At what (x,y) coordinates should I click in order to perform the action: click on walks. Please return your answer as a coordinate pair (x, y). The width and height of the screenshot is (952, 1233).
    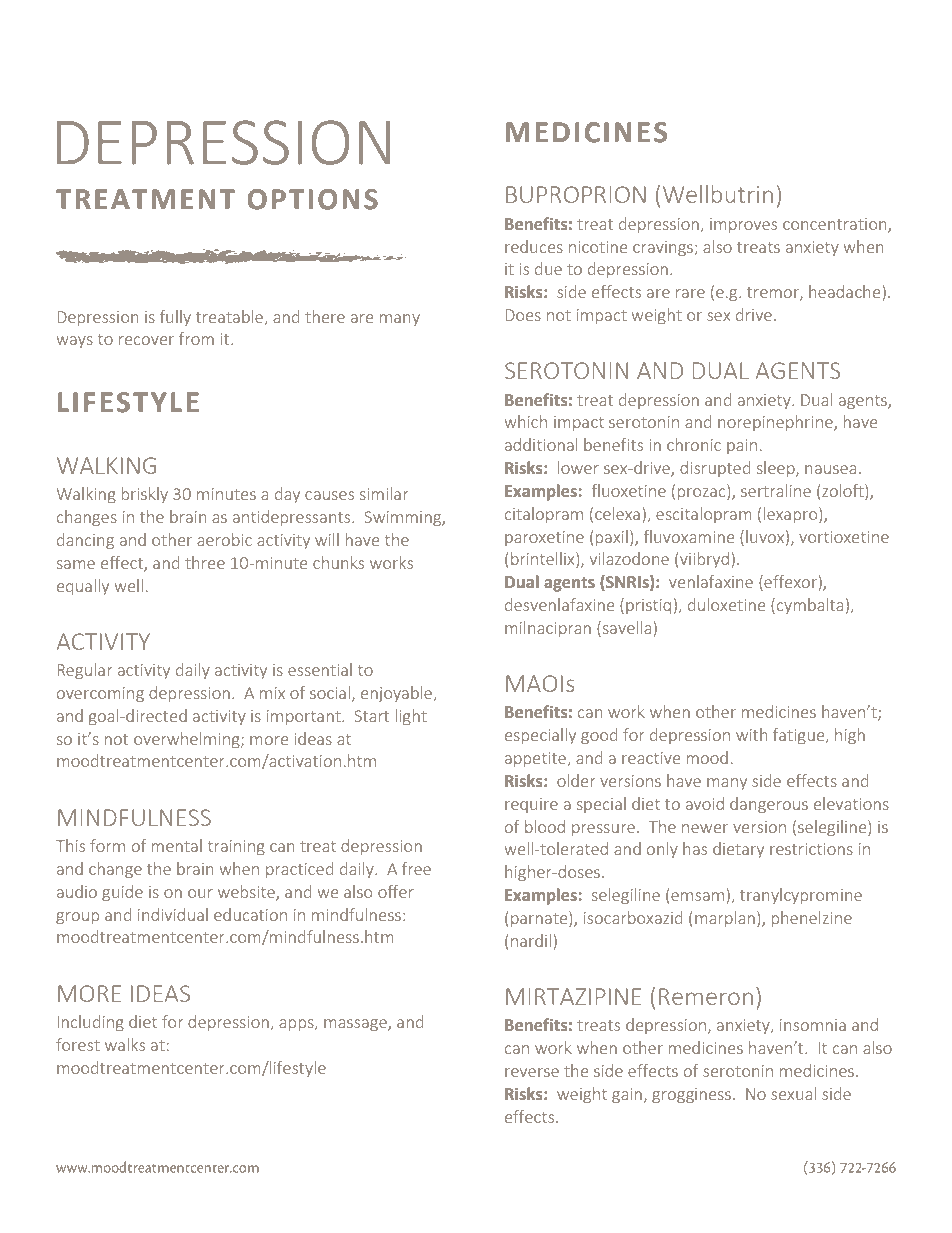
    Looking at the image, I should click on (125, 1044).
